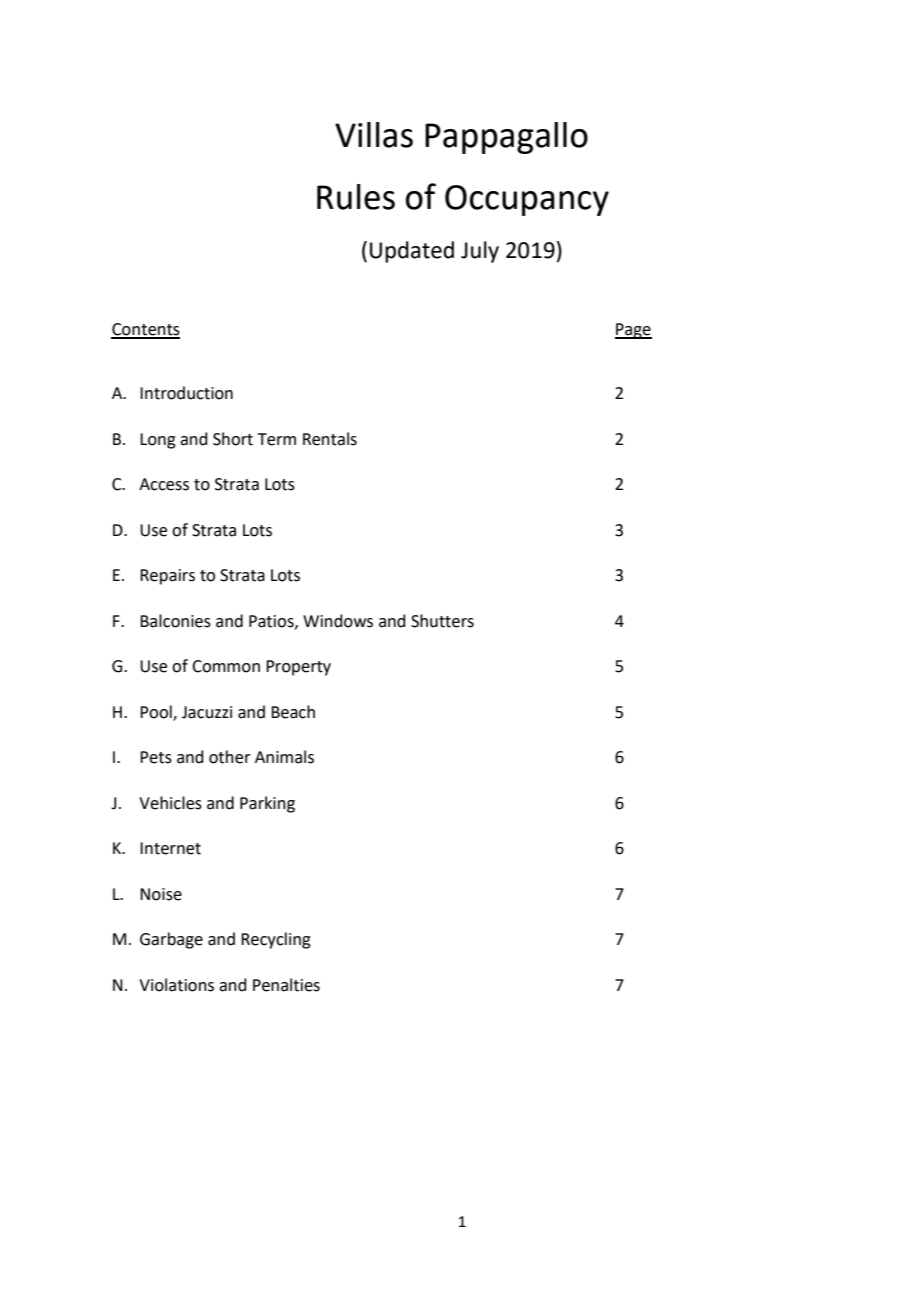 The width and height of the screenshot is (924, 1308). Describe the element at coordinates (176, 985) in the screenshot. I see `Violations` at that location.
